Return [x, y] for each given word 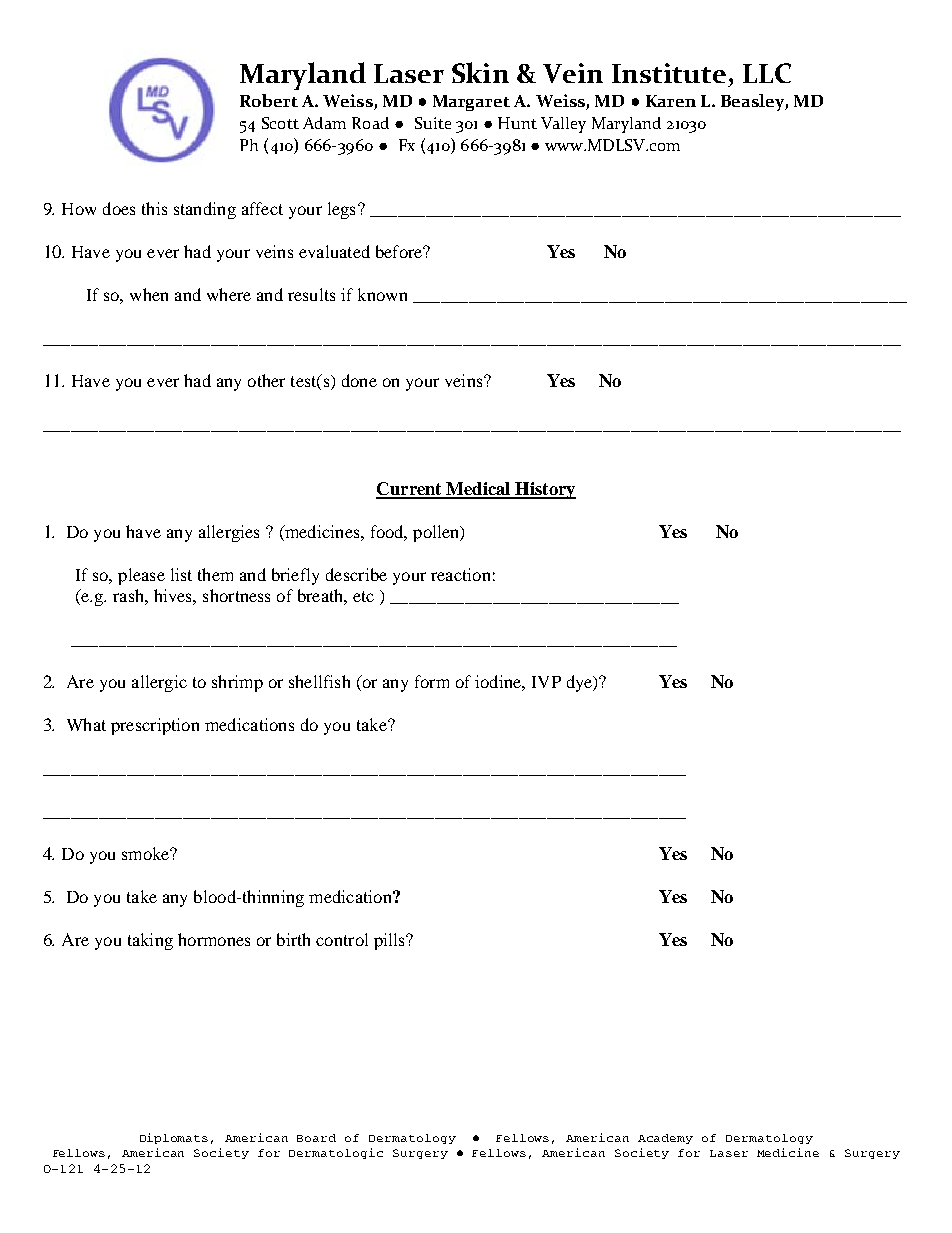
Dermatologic [336, 1153]
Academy [665, 1139]
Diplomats [174, 1138]
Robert [269, 100]
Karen [671, 101]
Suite [433, 123]
